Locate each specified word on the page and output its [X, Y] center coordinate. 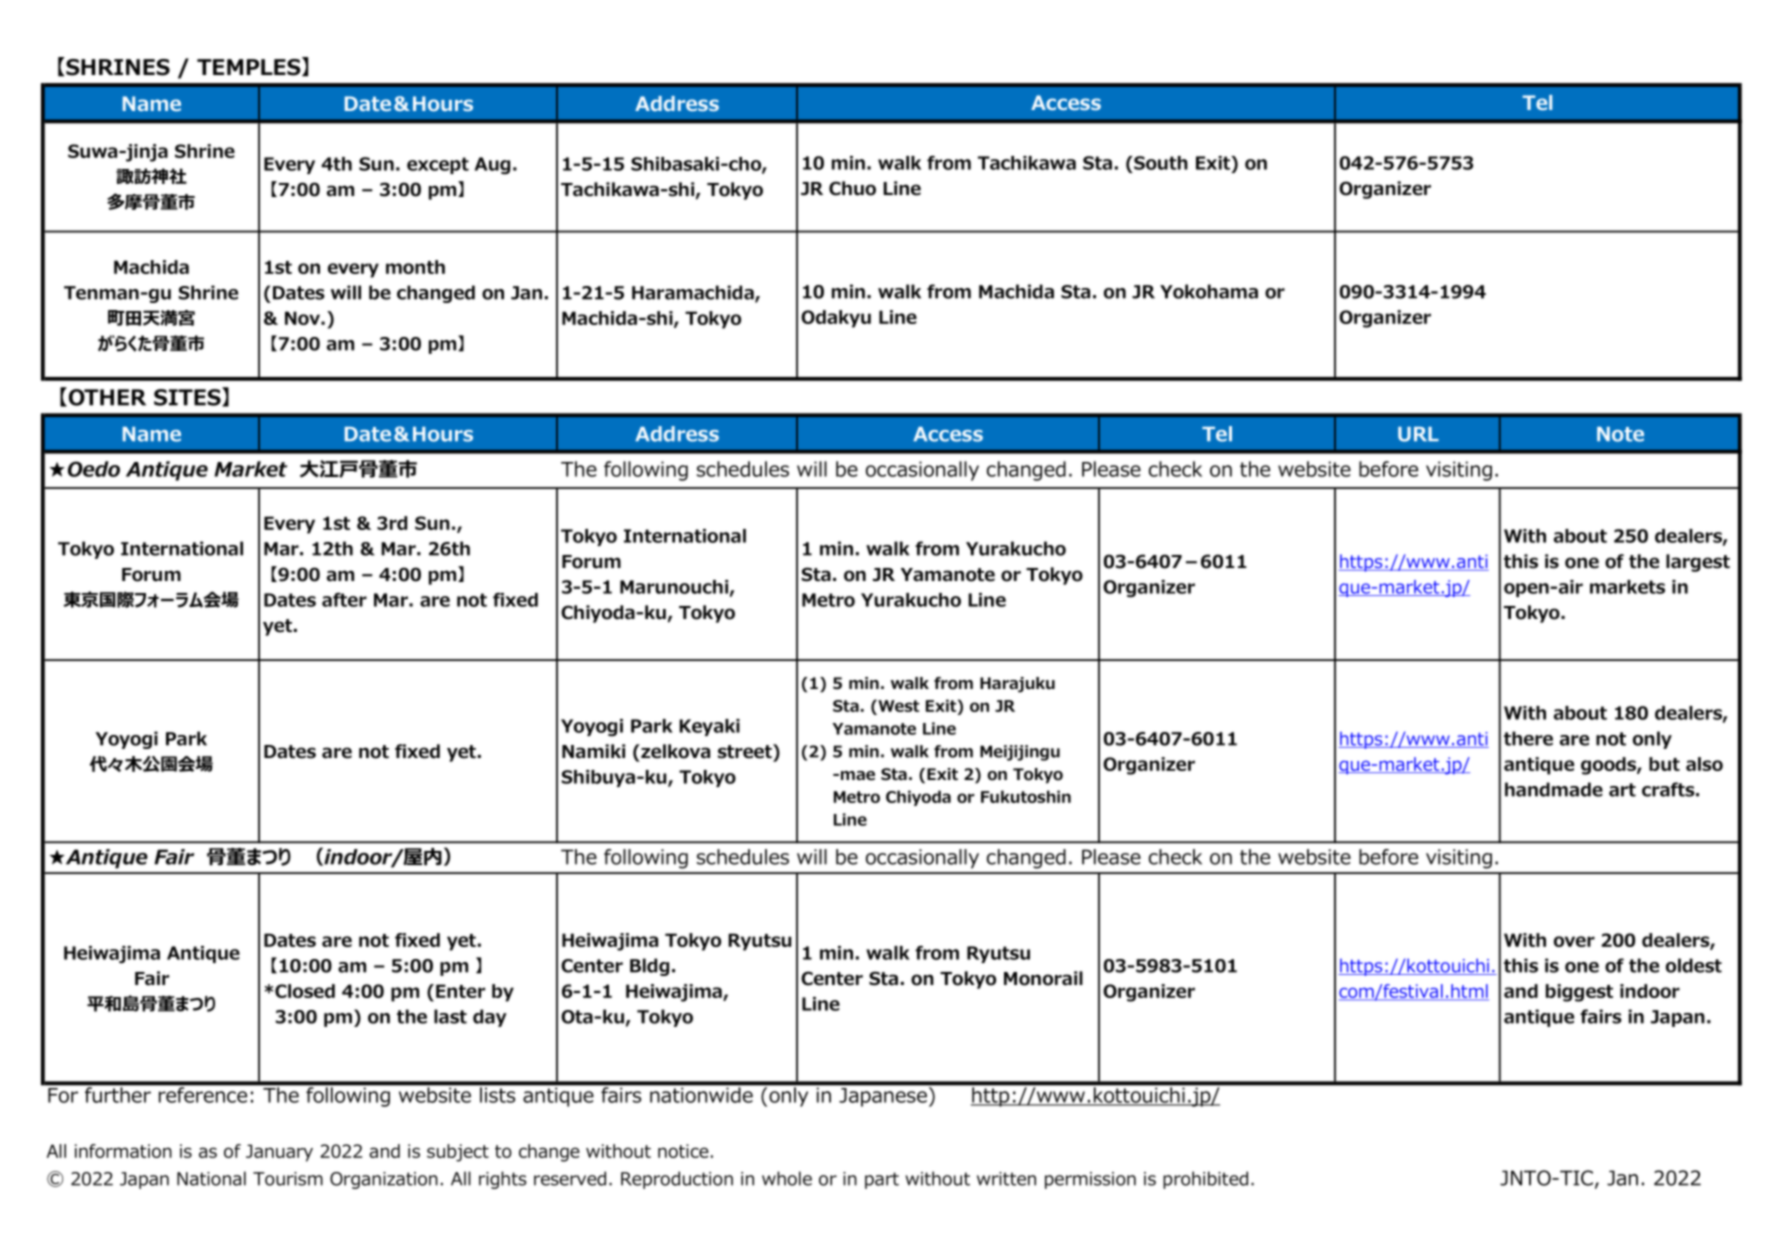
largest [1698, 563]
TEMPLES [250, 66]
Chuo [852, 188]
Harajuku [1017, 685]
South [1160, 163]
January [279, 1153]
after [344, 600]
